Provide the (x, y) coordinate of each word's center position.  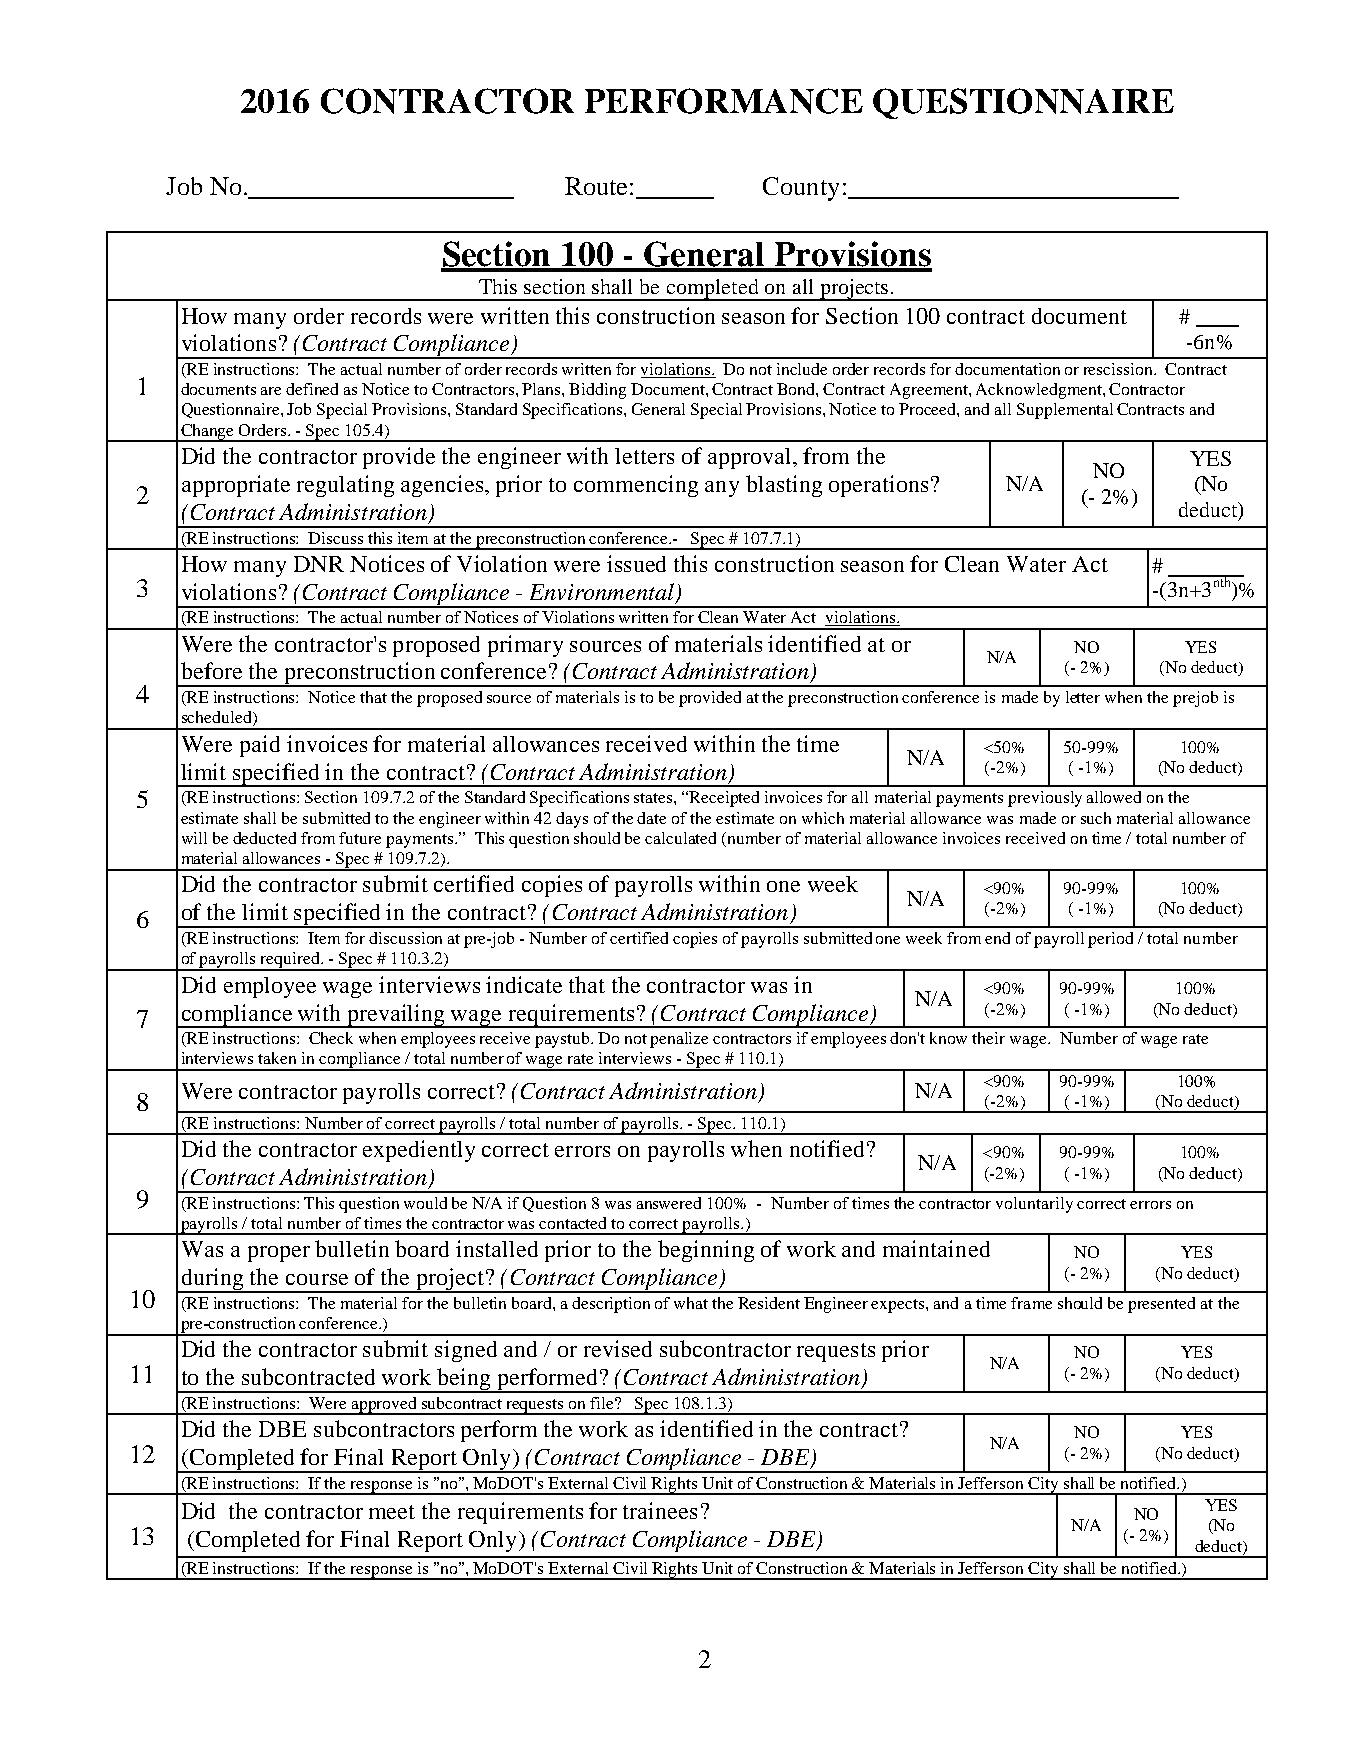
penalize (679, 1040)
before (211, 670)
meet (392, 1512)
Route (596, 186)
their (988, 1038)
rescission (1120, 369)
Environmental (603, 593)
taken (277, 1058)
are (271, 391)
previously (1045, 799)
